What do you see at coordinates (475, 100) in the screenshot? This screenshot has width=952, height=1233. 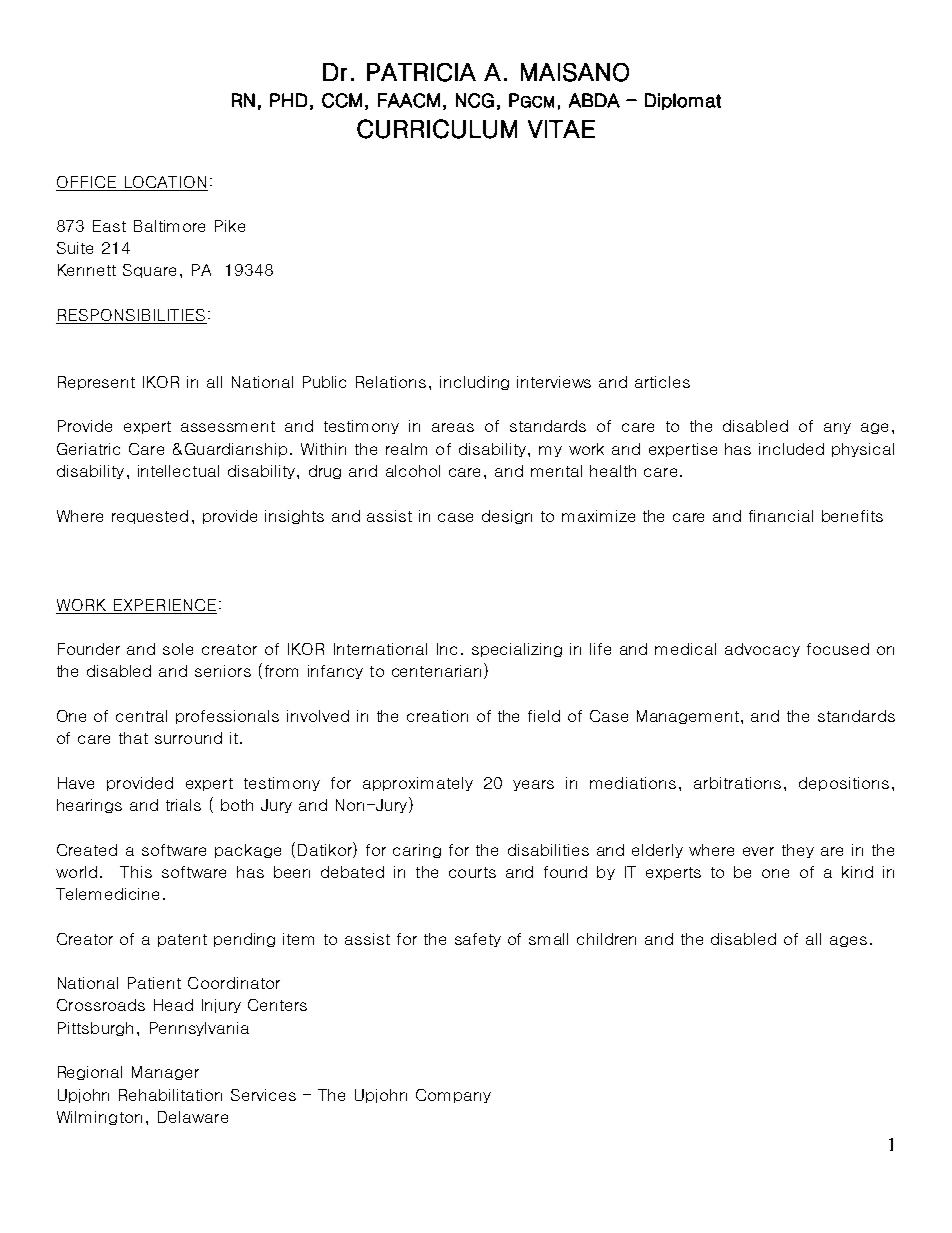 I see `NCG` at bounding box center [475, 100].
